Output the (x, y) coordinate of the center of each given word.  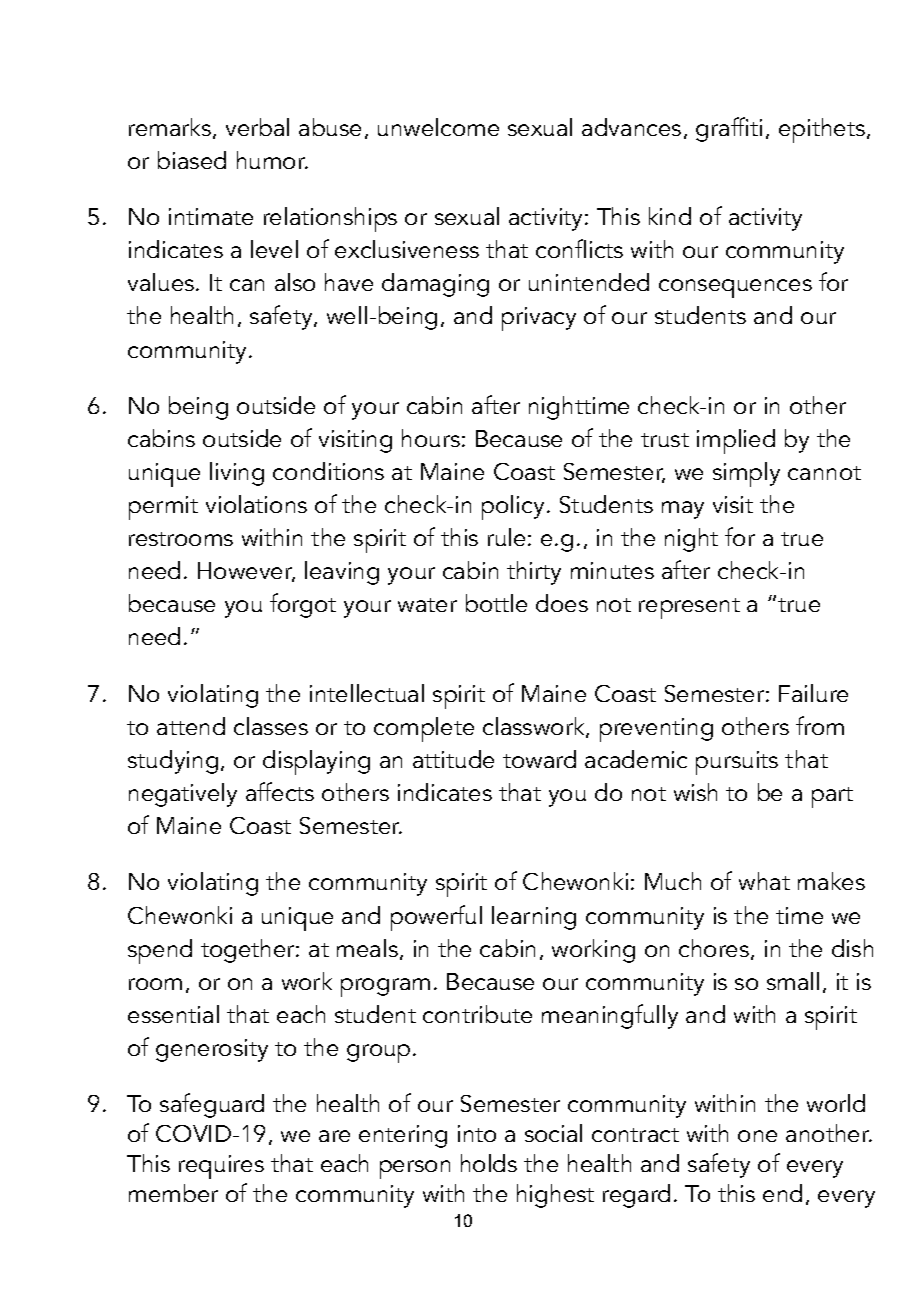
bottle (496, 603)
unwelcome (438, 127)
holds (489, 1163)
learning (534, 918)
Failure (813, 693)
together (249, 951)
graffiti (729, 129)
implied (736, 441)
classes (271, 726)
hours (431, 438)
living (237, 474)
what (764, 881)
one (757, 1136)
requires (221, 1167)
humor (272, 160)
